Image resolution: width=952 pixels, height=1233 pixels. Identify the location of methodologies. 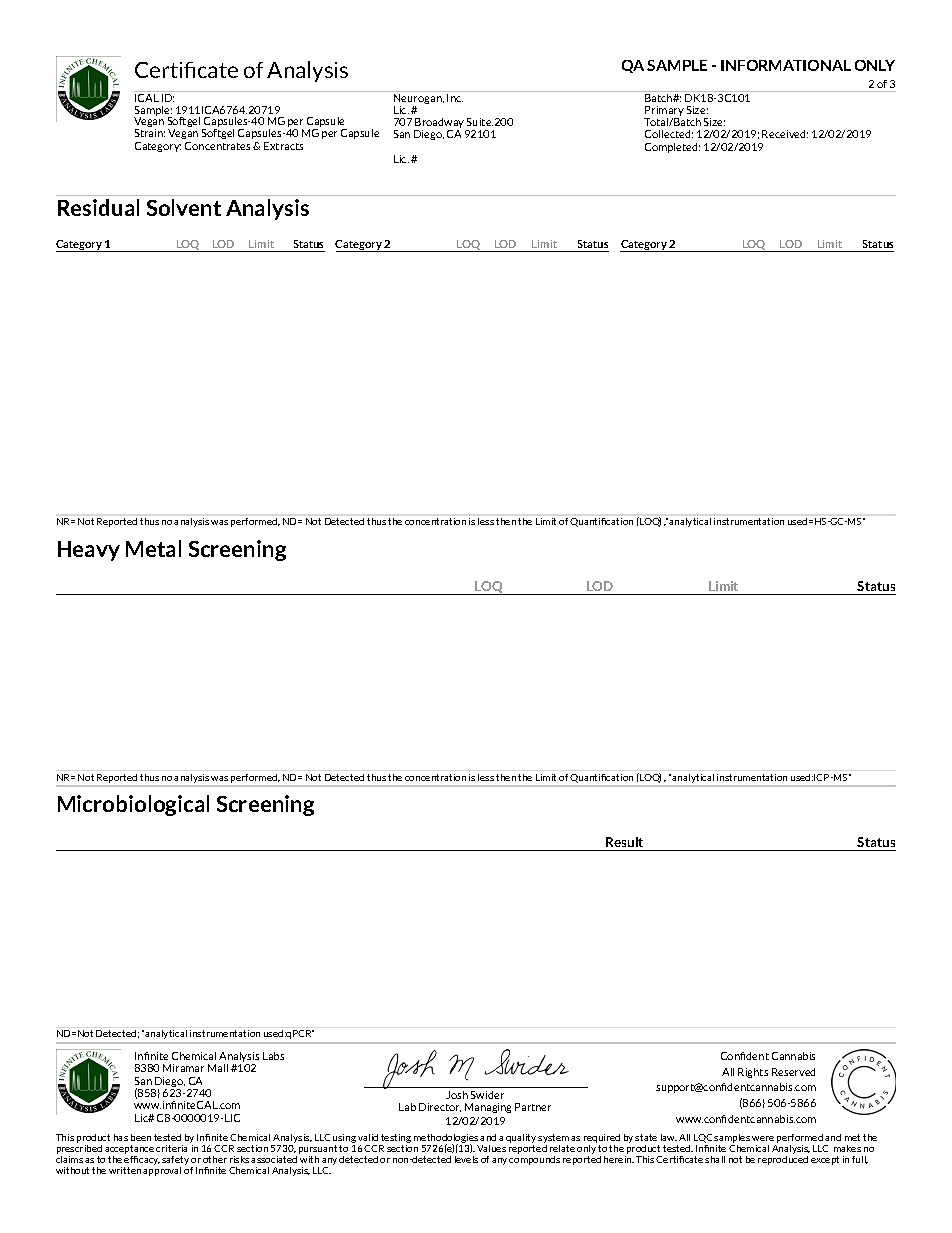
(446, 1139).
